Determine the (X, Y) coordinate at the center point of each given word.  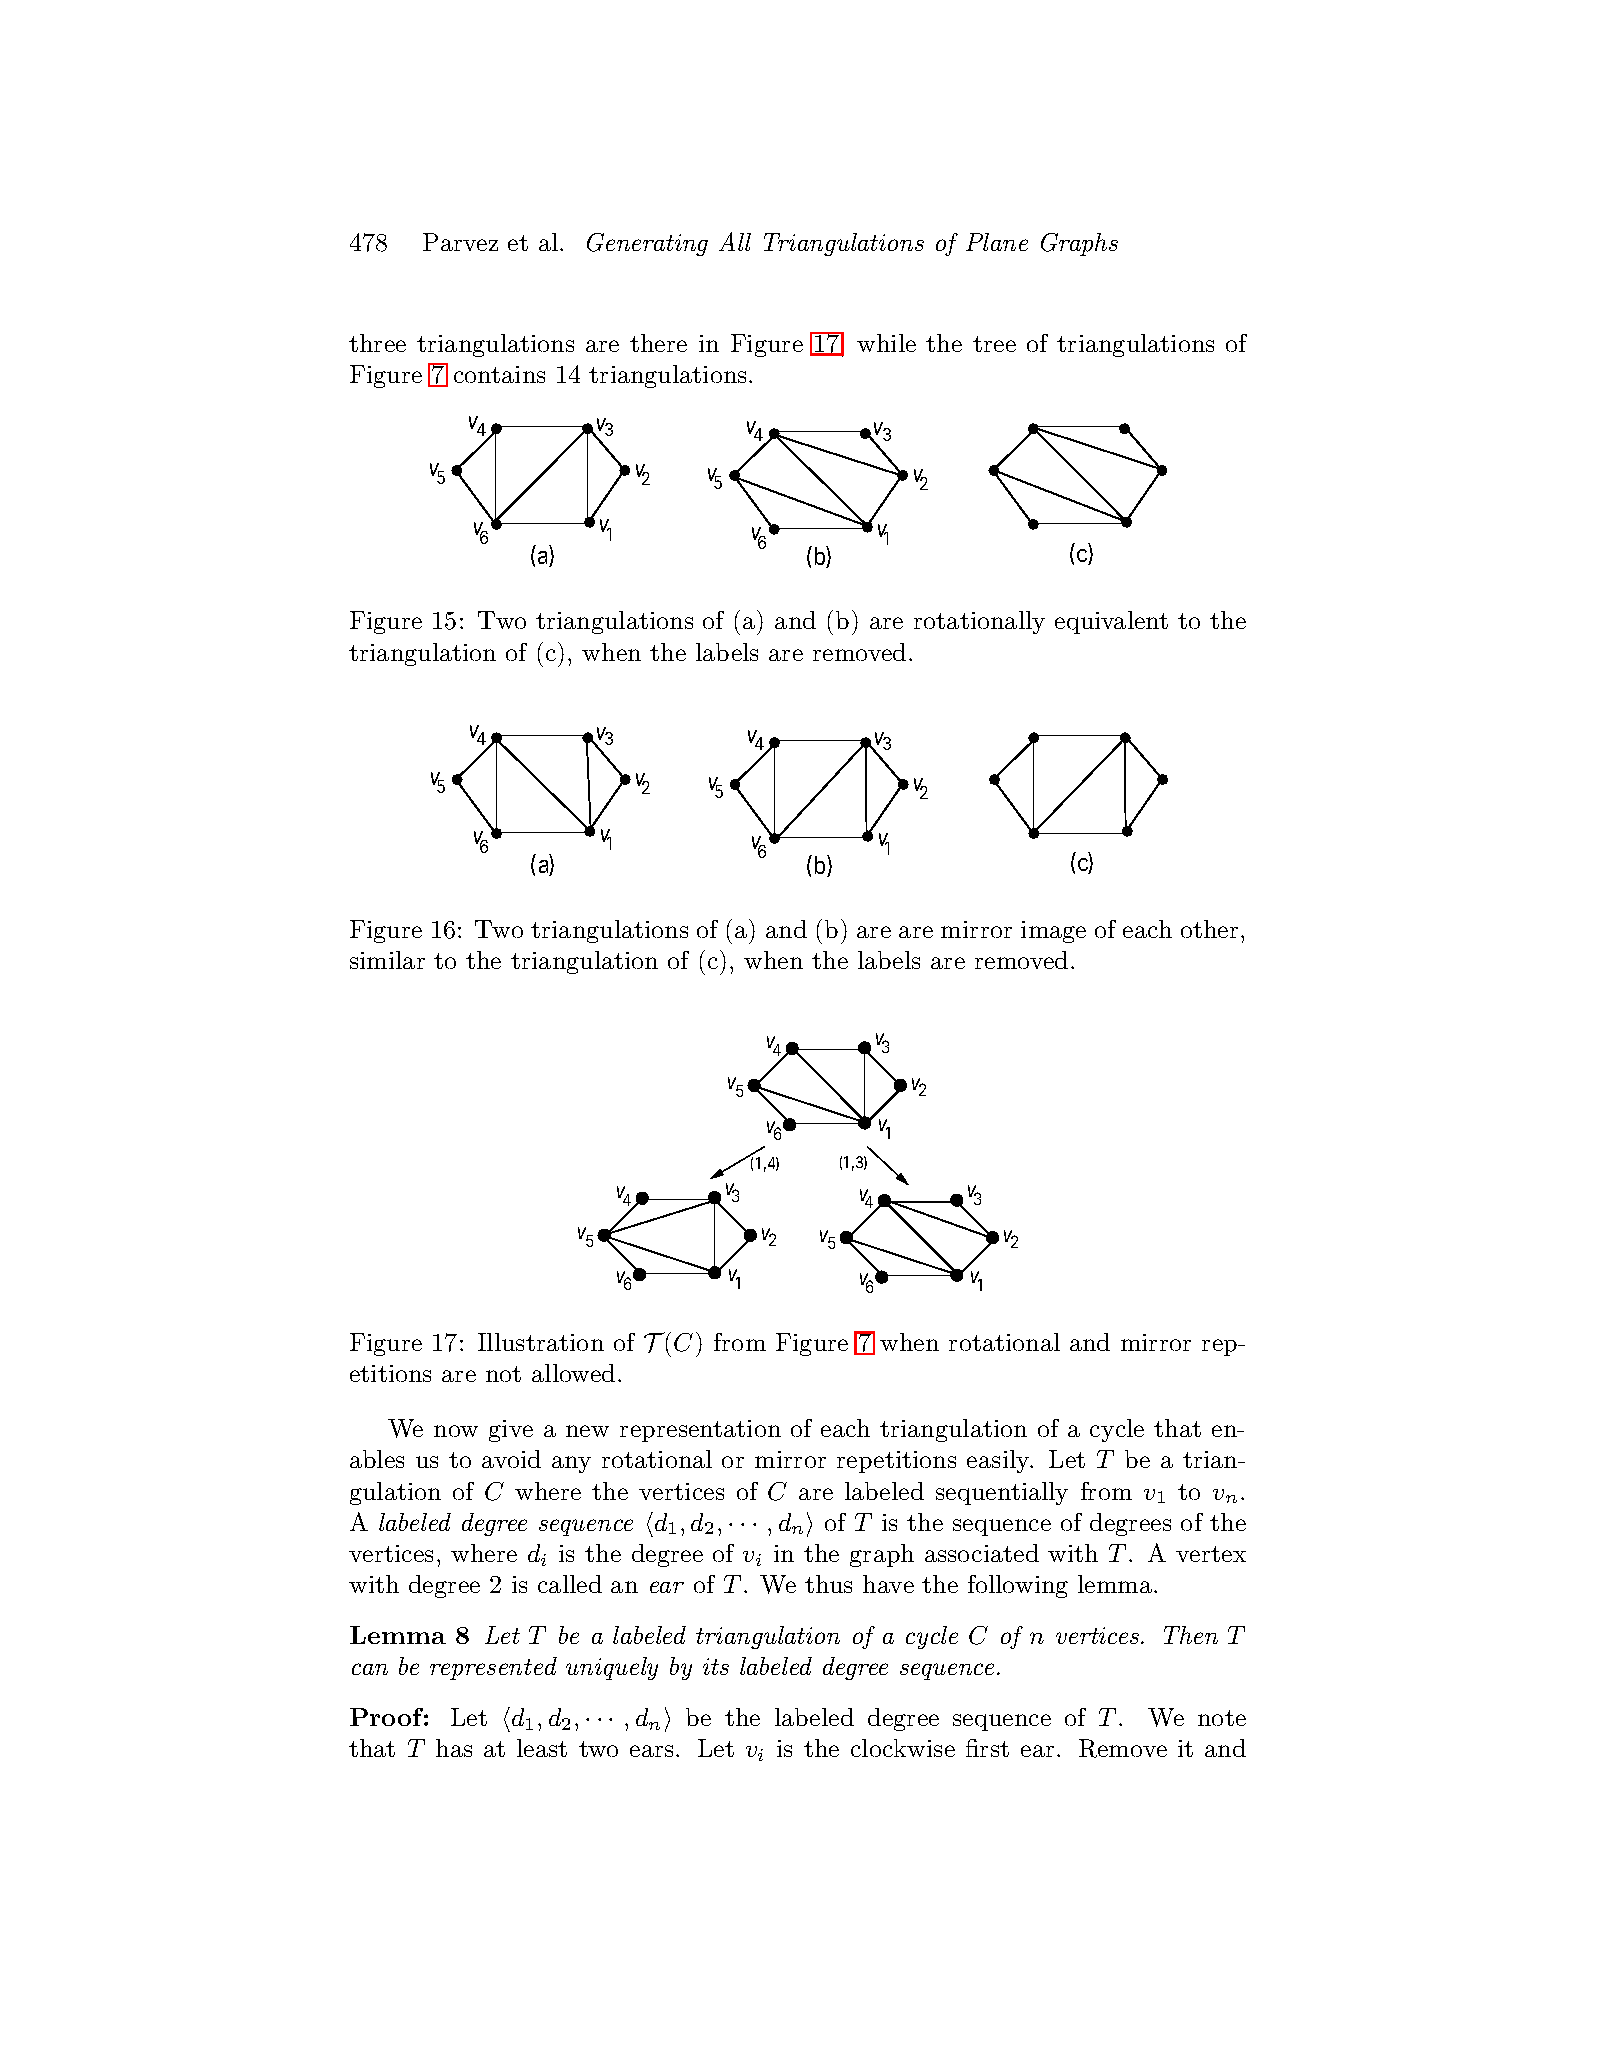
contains (499, 374)
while (886, 343)
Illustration (541, 1342)
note (1222, 1718)
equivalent (1111, 622)
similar (387, 960)
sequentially (1002, 1493)
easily (999, 1461)
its (716, 1666)
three (377, 343)
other (1209, 929)
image (1053, 932)
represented (493, 1668)
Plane (997, 242)
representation (700, 1431)
